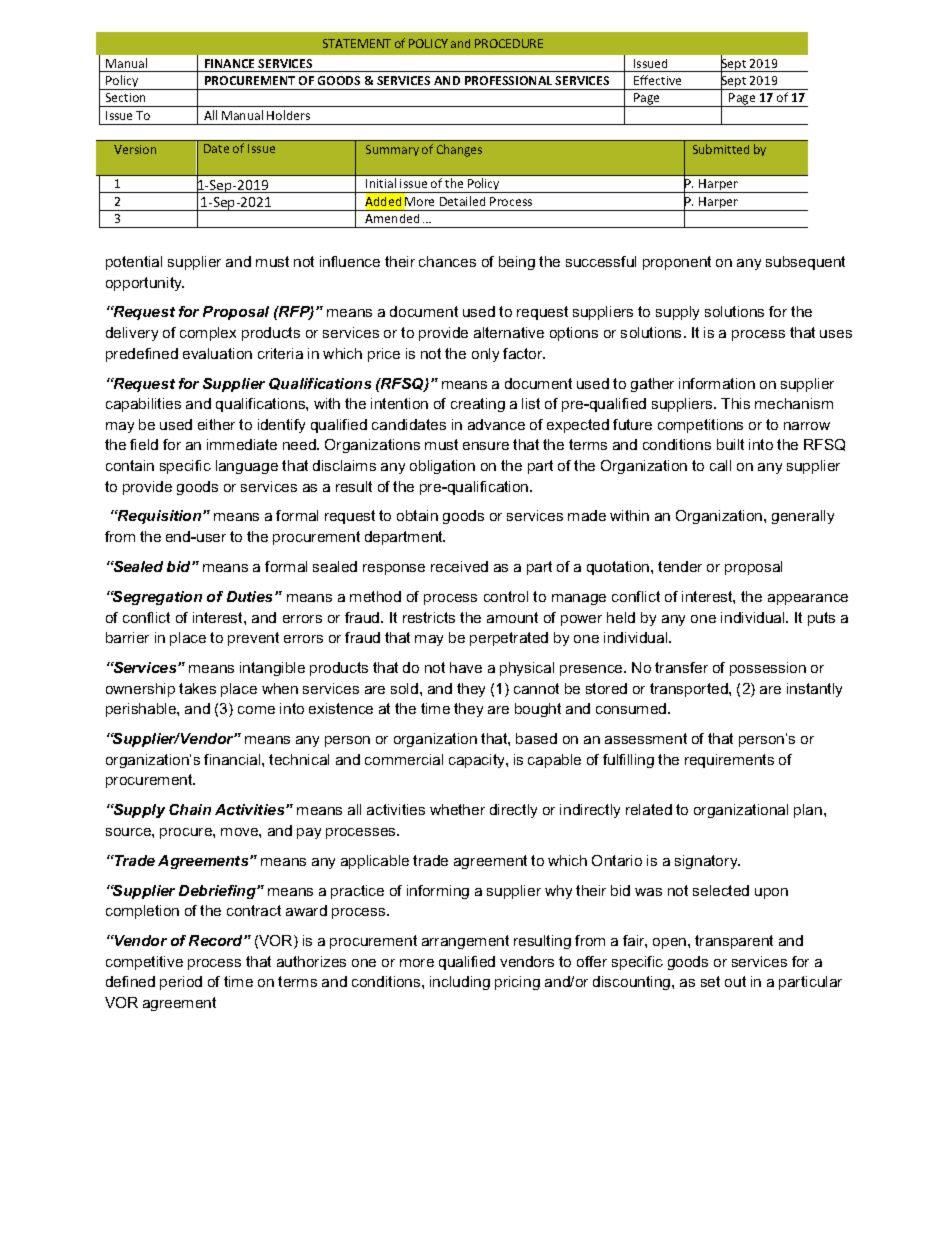 The image size is (952, 1233). What do you see at coordinates (417, 515) in the screenshot?
I see `obtain` at bounding box center [417, 515].
